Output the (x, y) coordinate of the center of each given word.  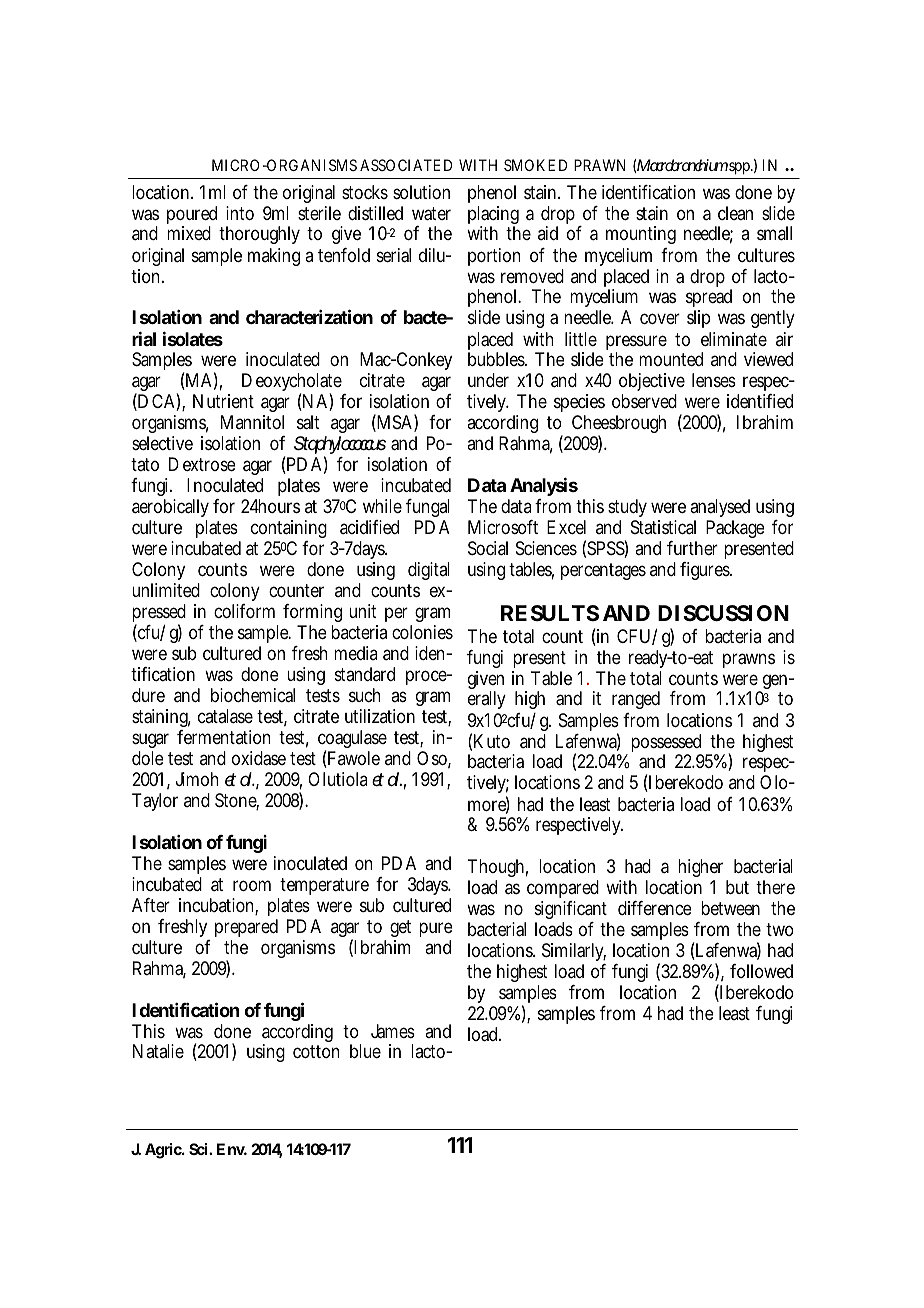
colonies (422, 632)
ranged (636, 700)
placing (493, 216)
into (240, 213)
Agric (164, 1151)
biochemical (253, 695)
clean (735, 213)
